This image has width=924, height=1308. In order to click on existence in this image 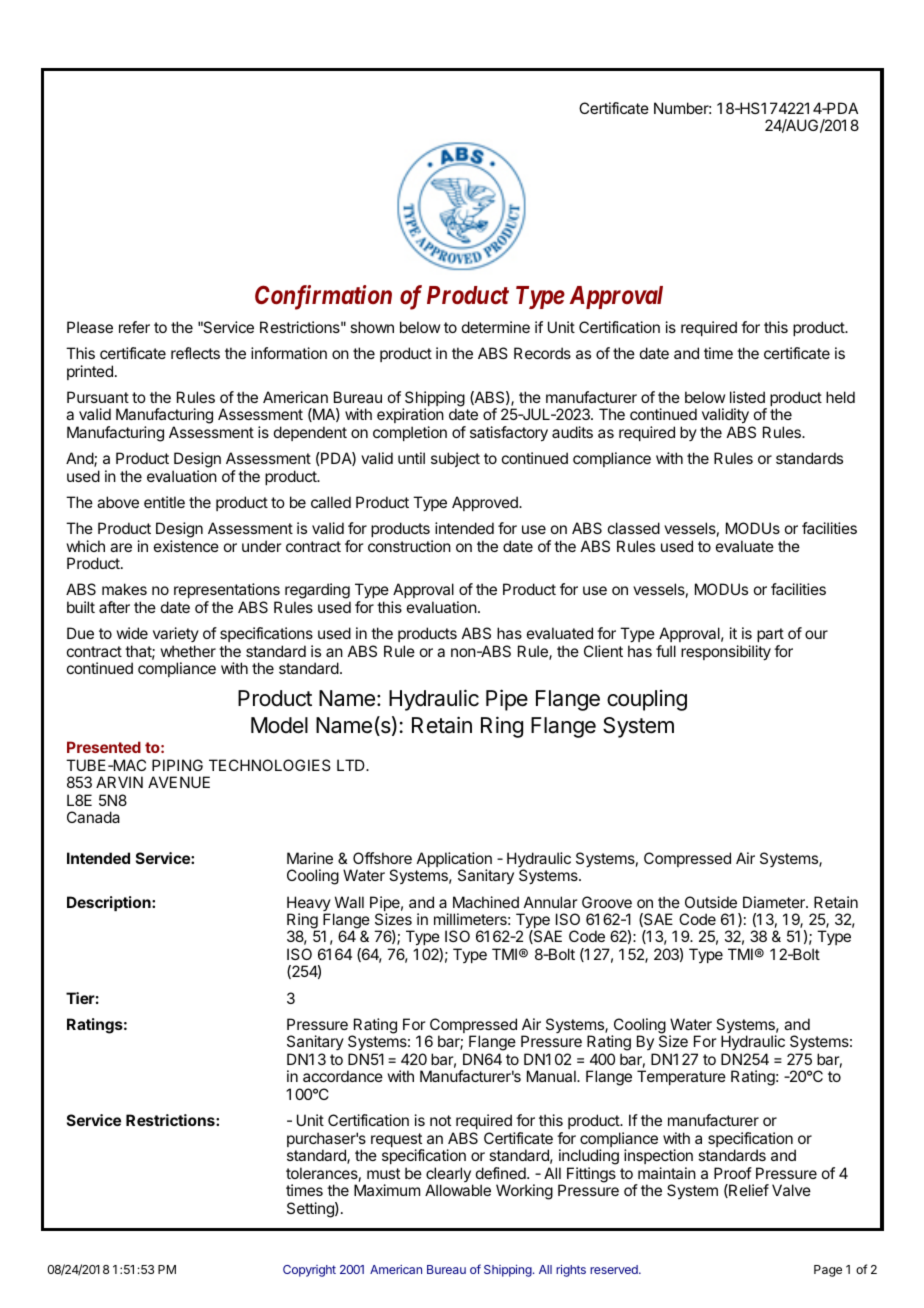, I will do `click(186, 546)`.
